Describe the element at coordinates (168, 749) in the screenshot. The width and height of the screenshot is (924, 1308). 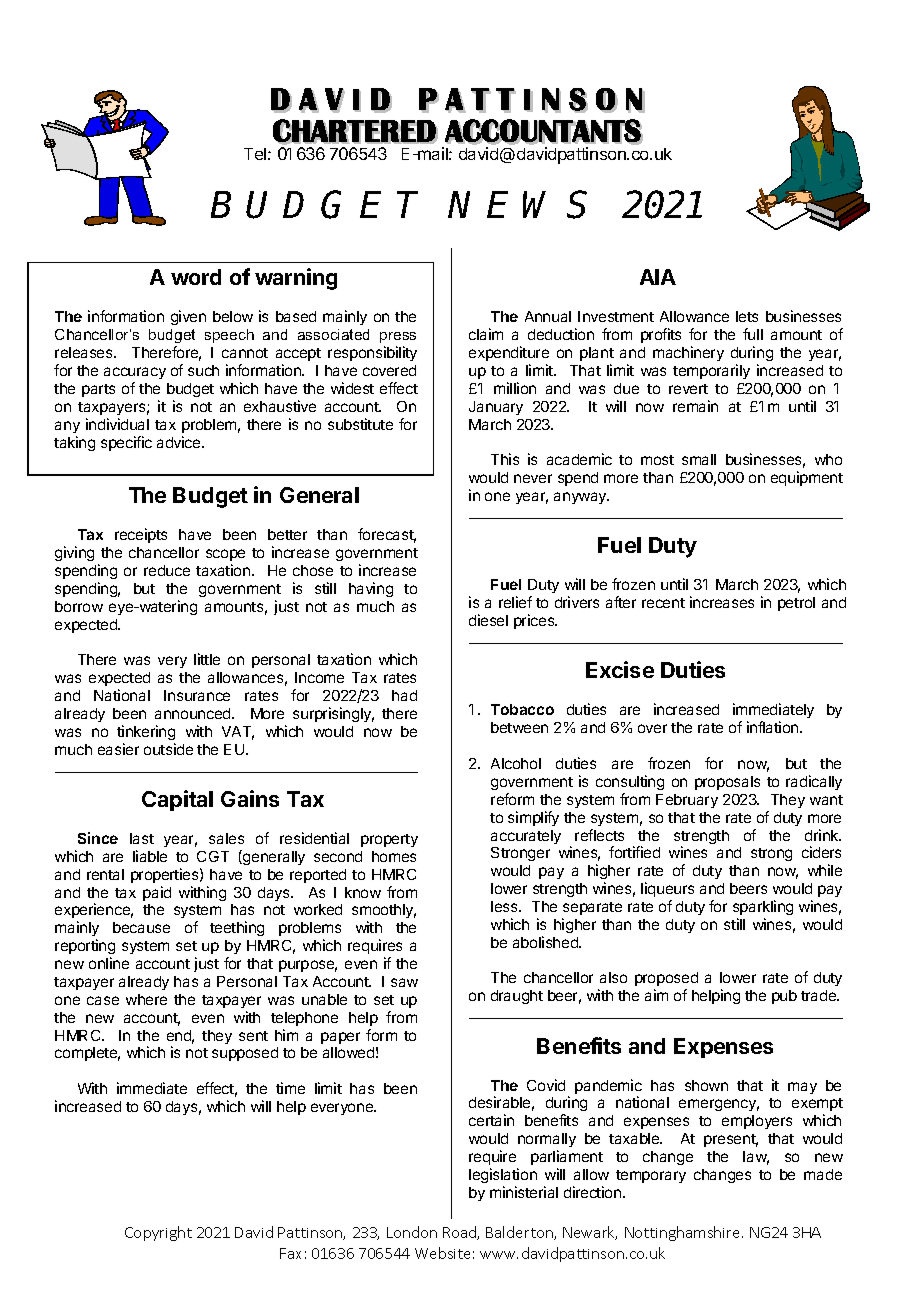
I see `outside` at that location.
